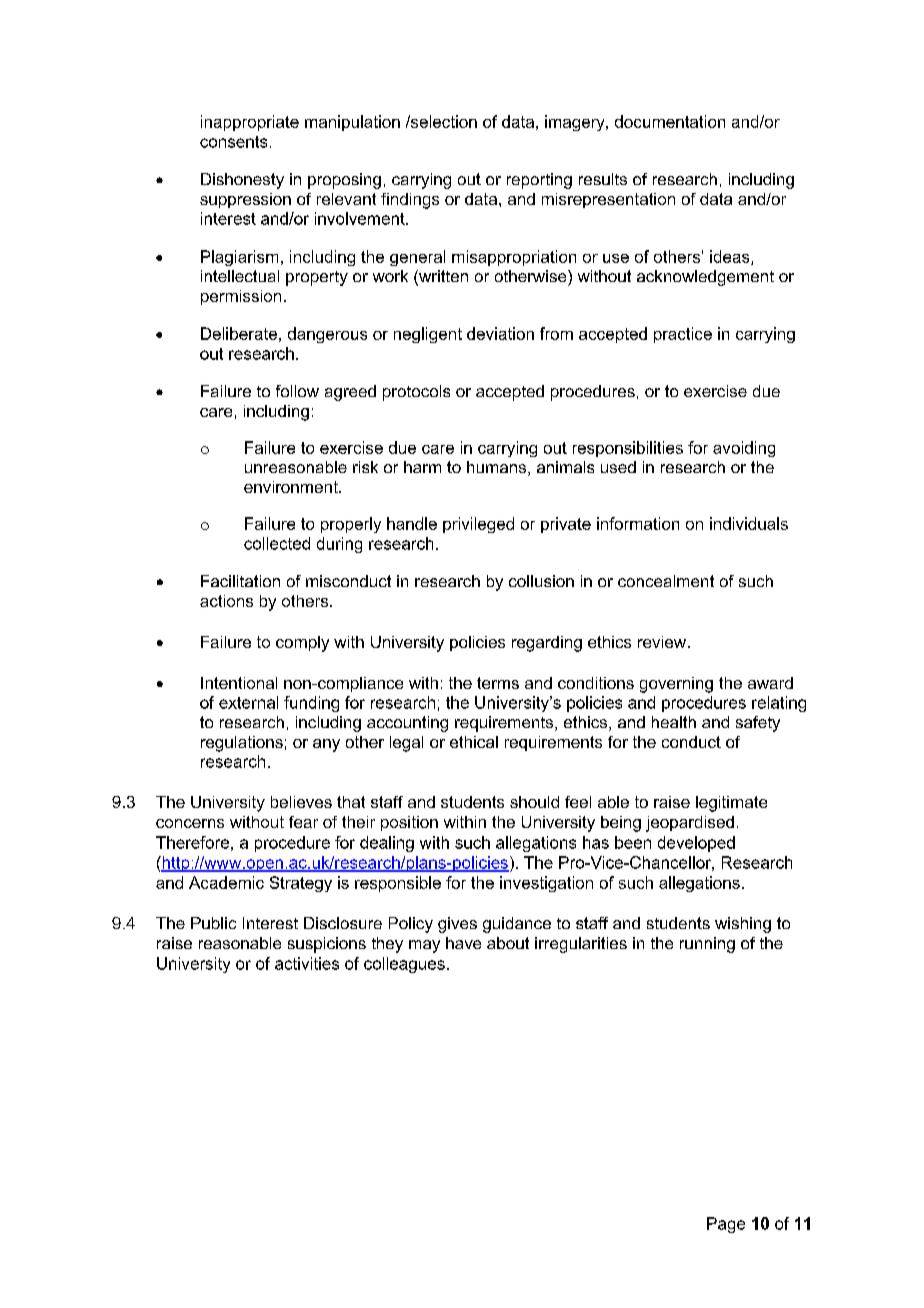 This image has height=1308, width=924. What do you see at coordinates (498, 683) in the image?
I see `terms` at bounding box center [498, 683].
